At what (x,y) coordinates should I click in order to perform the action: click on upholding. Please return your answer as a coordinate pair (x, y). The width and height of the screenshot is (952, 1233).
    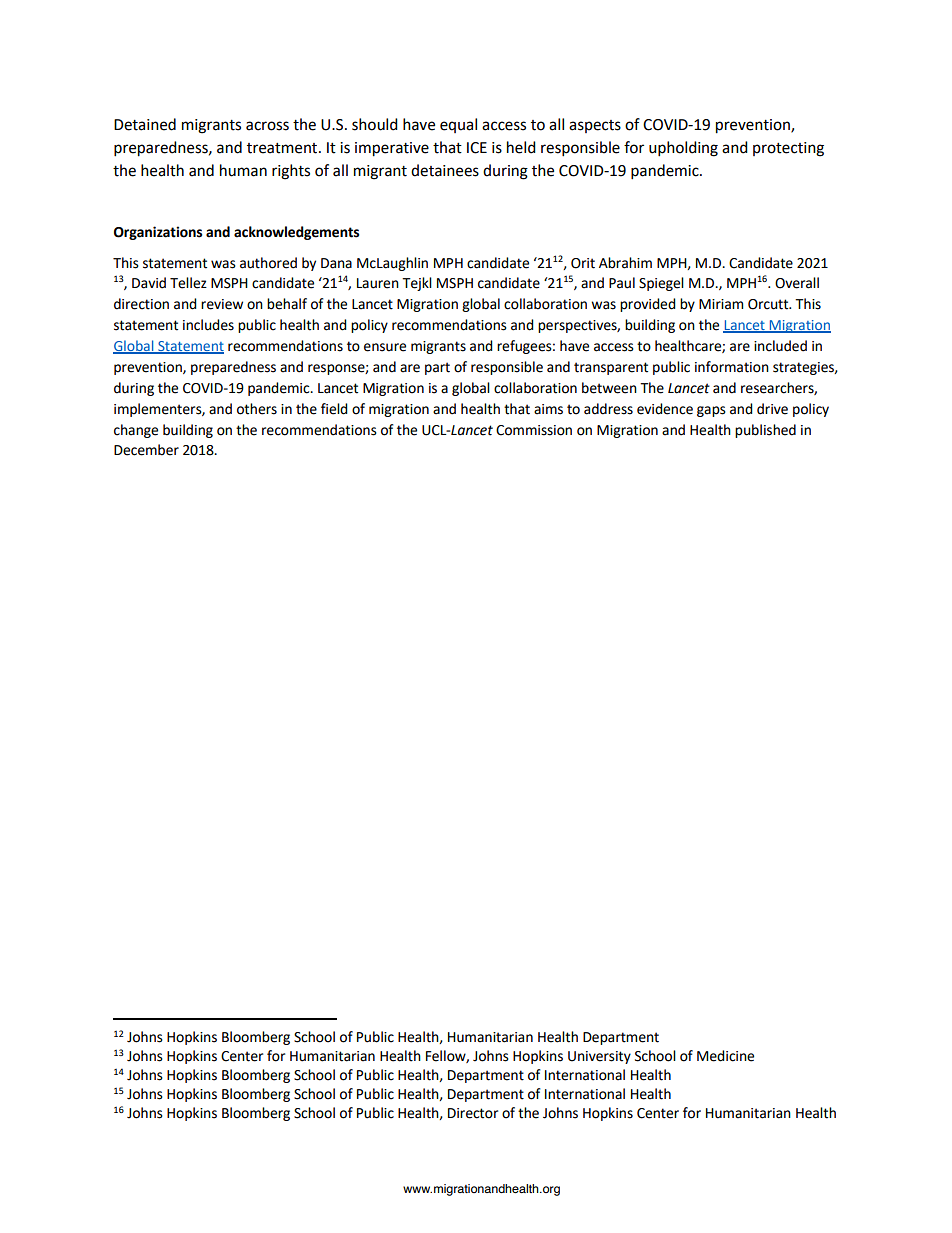
    Looking at the image, I should click on (683, 149).
